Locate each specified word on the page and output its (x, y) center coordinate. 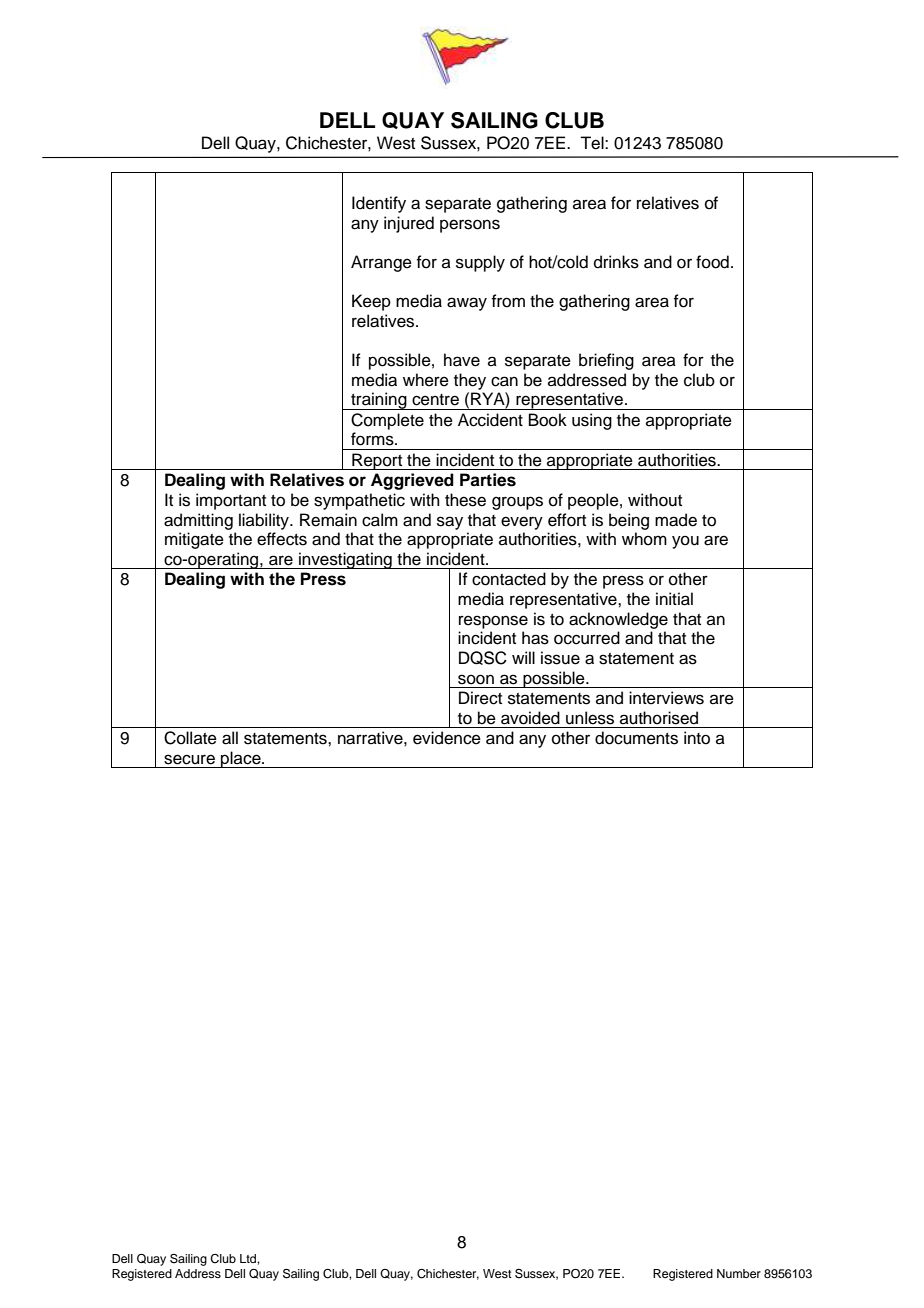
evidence (447, 738)
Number (739, 1273)
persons (470, 226)
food (712, 262)
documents (636, 738)
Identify (379, 204)
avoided (530, 718)
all (230, 738)
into (697, 738)
